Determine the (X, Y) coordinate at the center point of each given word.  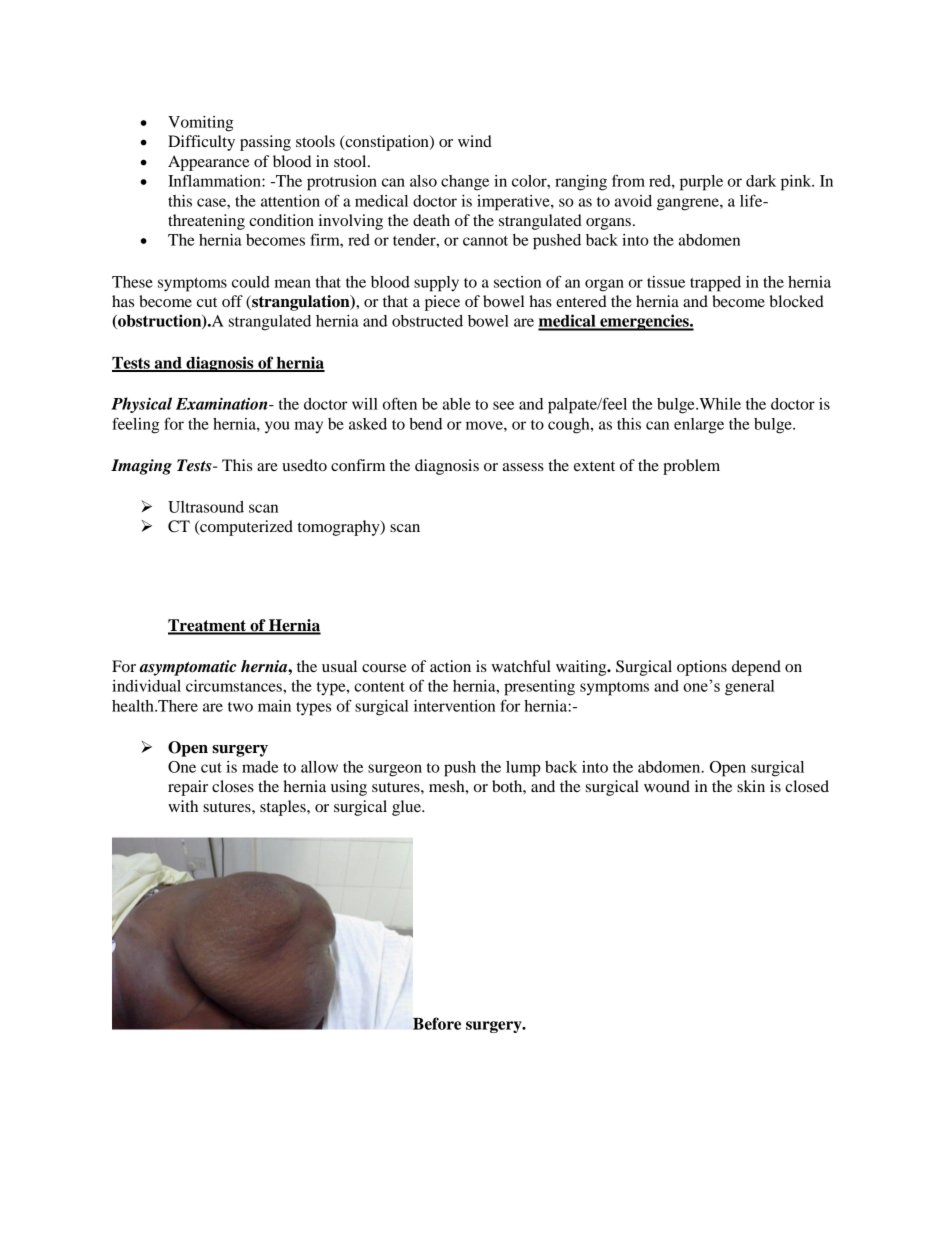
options (702, 668)
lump (523, 769)
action (450, 666)
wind (475, 141)
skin (751, 786)
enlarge (699, 426)
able (457, 404)
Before (437, 1023)
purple (701, 183)
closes (233, 786)
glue (407, 808)
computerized (245, 528)
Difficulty (201, 143)
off (232, 301)
